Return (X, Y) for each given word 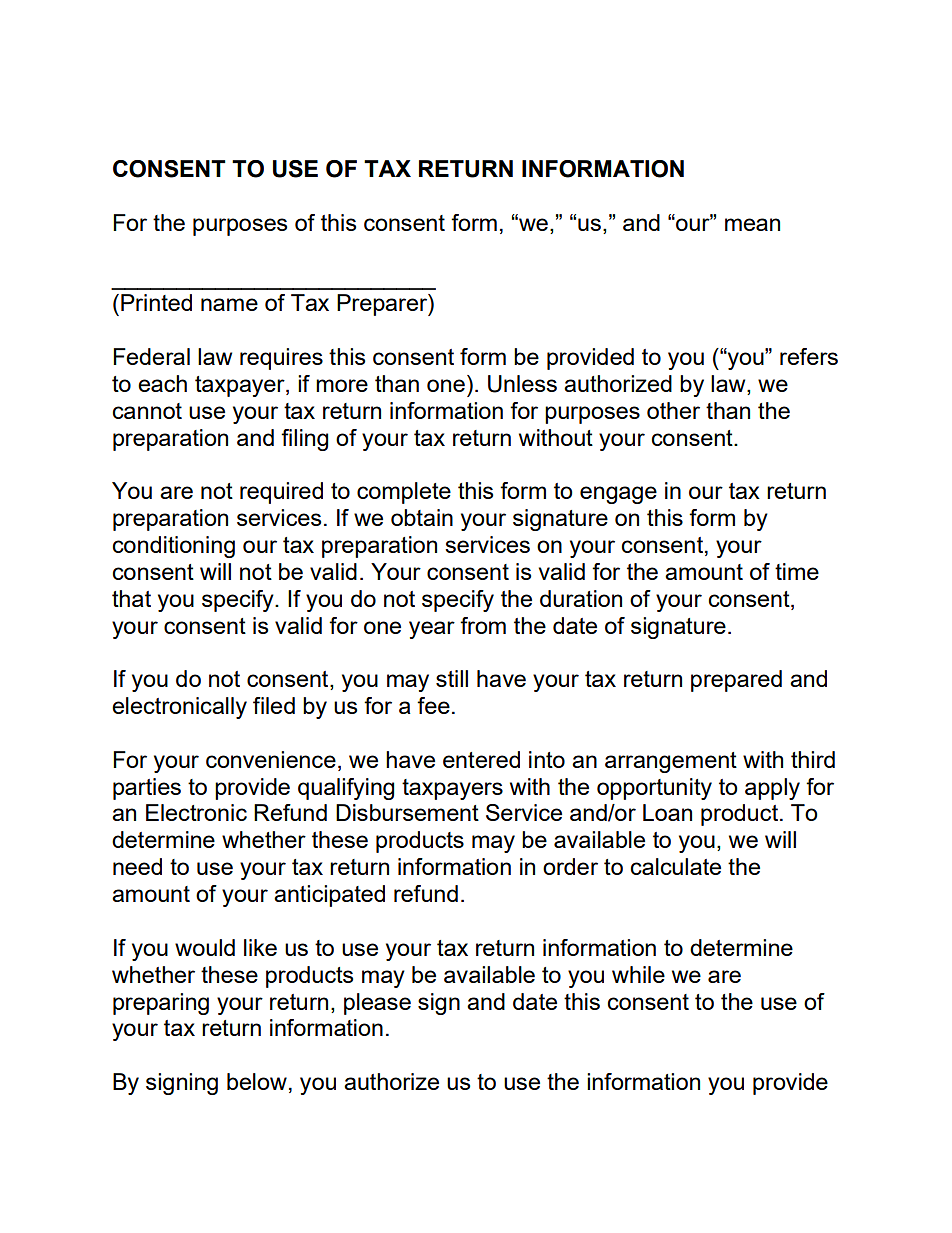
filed (274, 705)
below (257, 1081)
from (483, 625)
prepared (736, 681)
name (229, 304)
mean (752, 224)
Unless (522, 384)
